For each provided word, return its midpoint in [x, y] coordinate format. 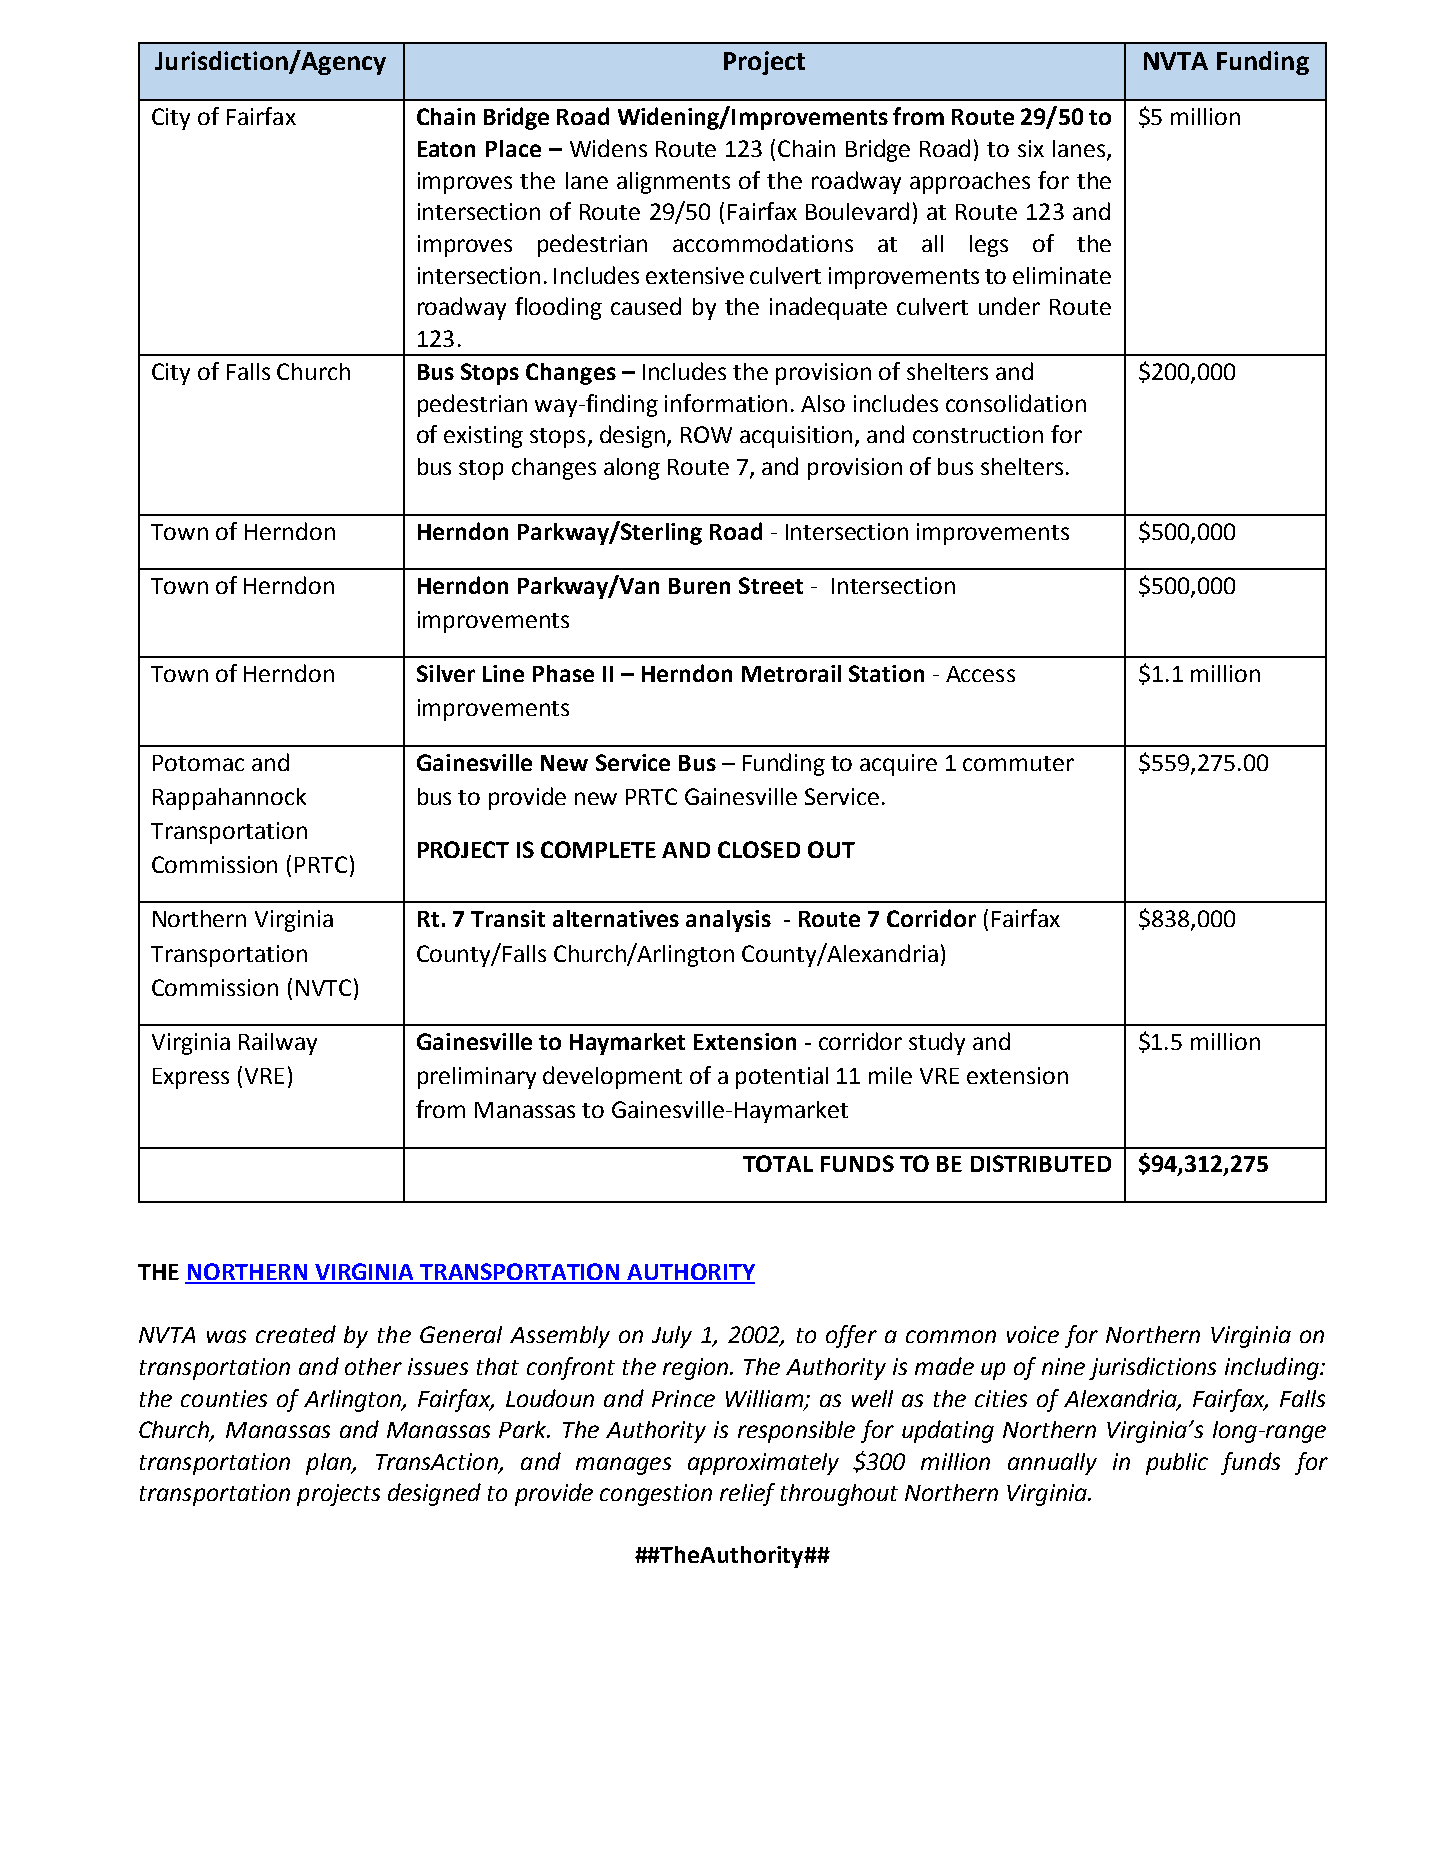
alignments [673, 183]
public [1177, 1464]
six [1031, 148]
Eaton [446, 149]
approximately [763, 1464]
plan [329, 1464]
